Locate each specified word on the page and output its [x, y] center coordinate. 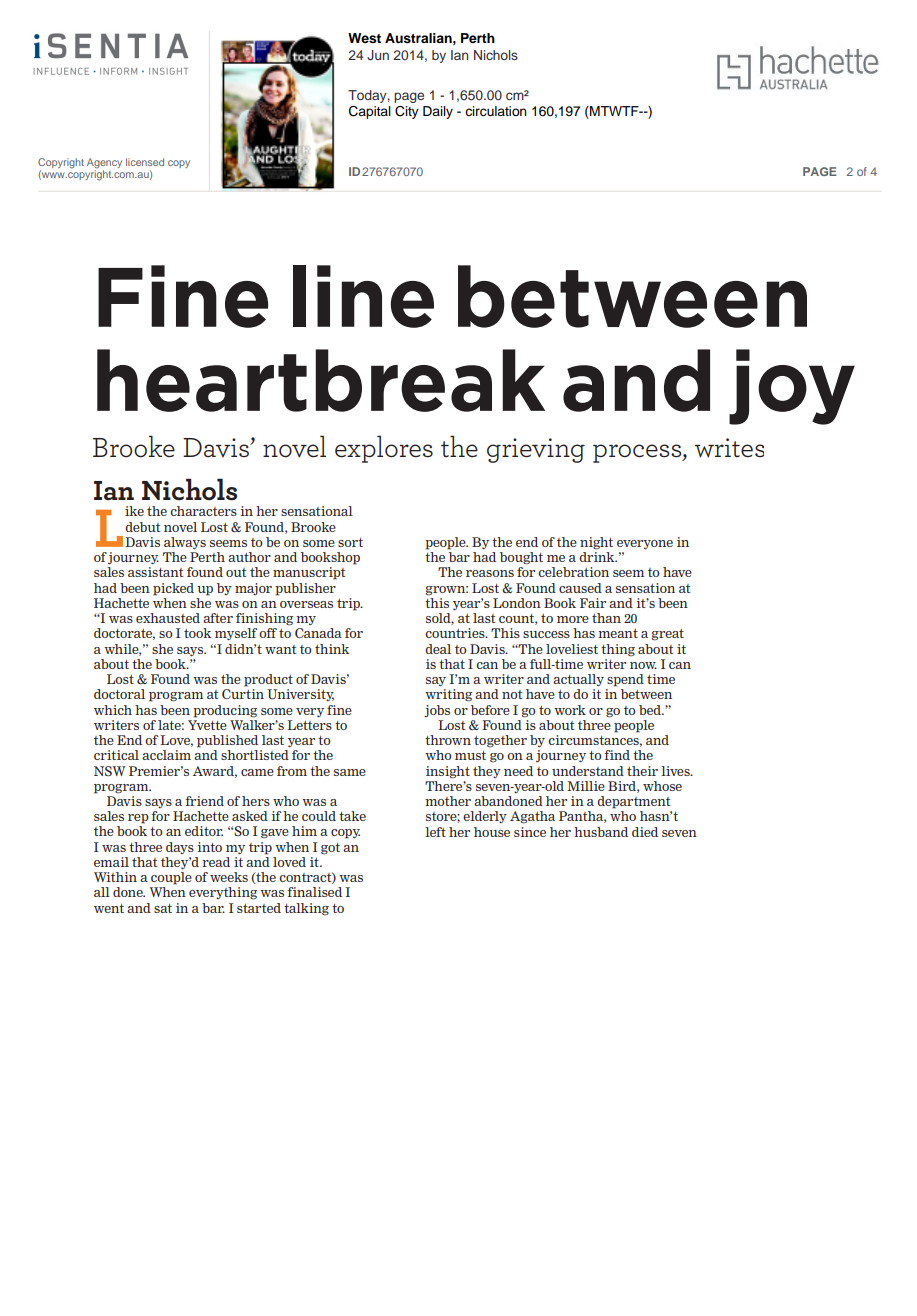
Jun [378, 55]
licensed [145, 162]
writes [729, 448]
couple [171, 878]
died [645, 832]
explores [384, 449]
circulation [496, 111]
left [435, 832]
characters [203, 511]
